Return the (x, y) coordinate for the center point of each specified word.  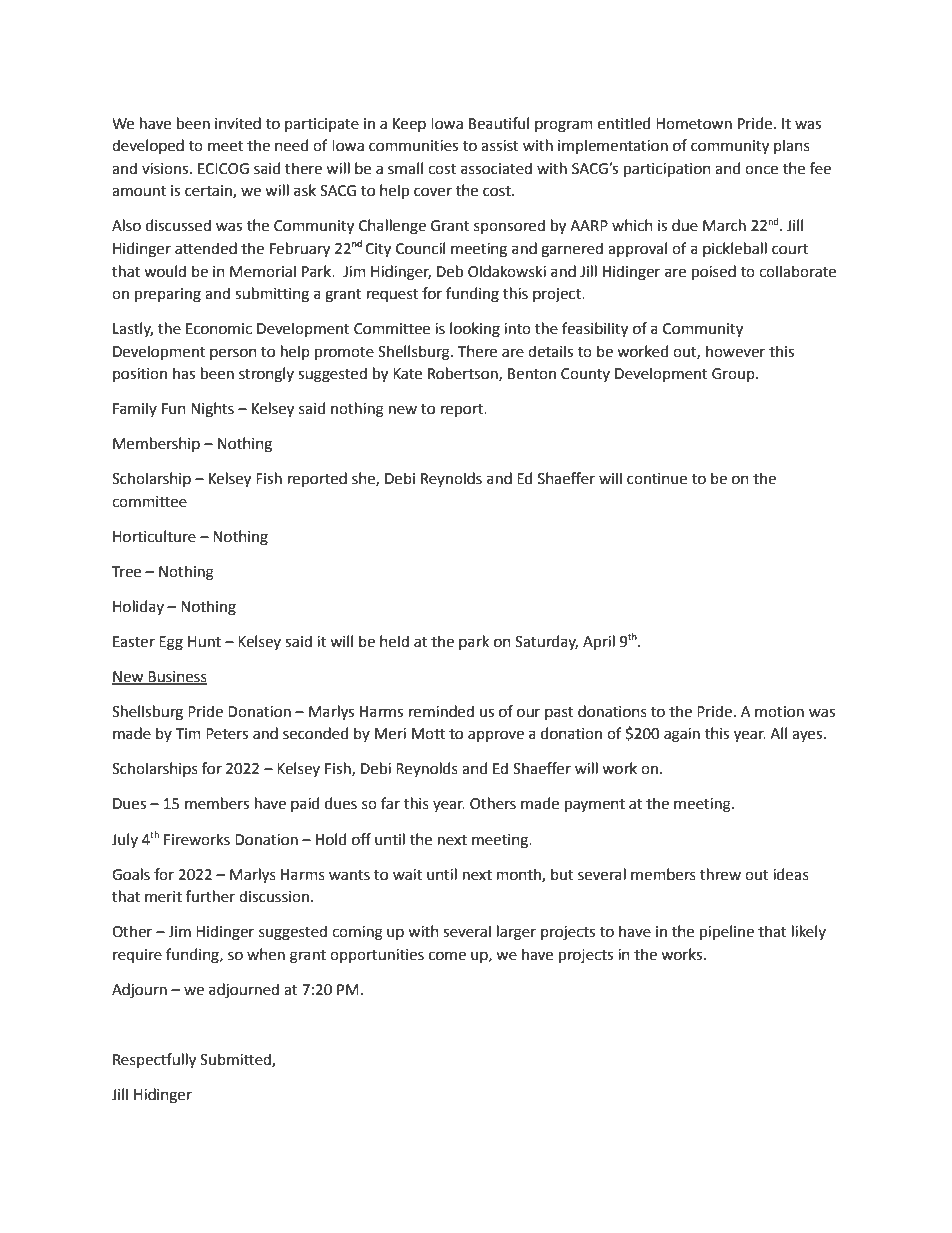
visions (166, 169)
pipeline (727, 932)
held (394, 641)
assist (500, 146)
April (599, 642)
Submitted (236, 1060)
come (447, 956)
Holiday (138, 607)
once (761, 170)
